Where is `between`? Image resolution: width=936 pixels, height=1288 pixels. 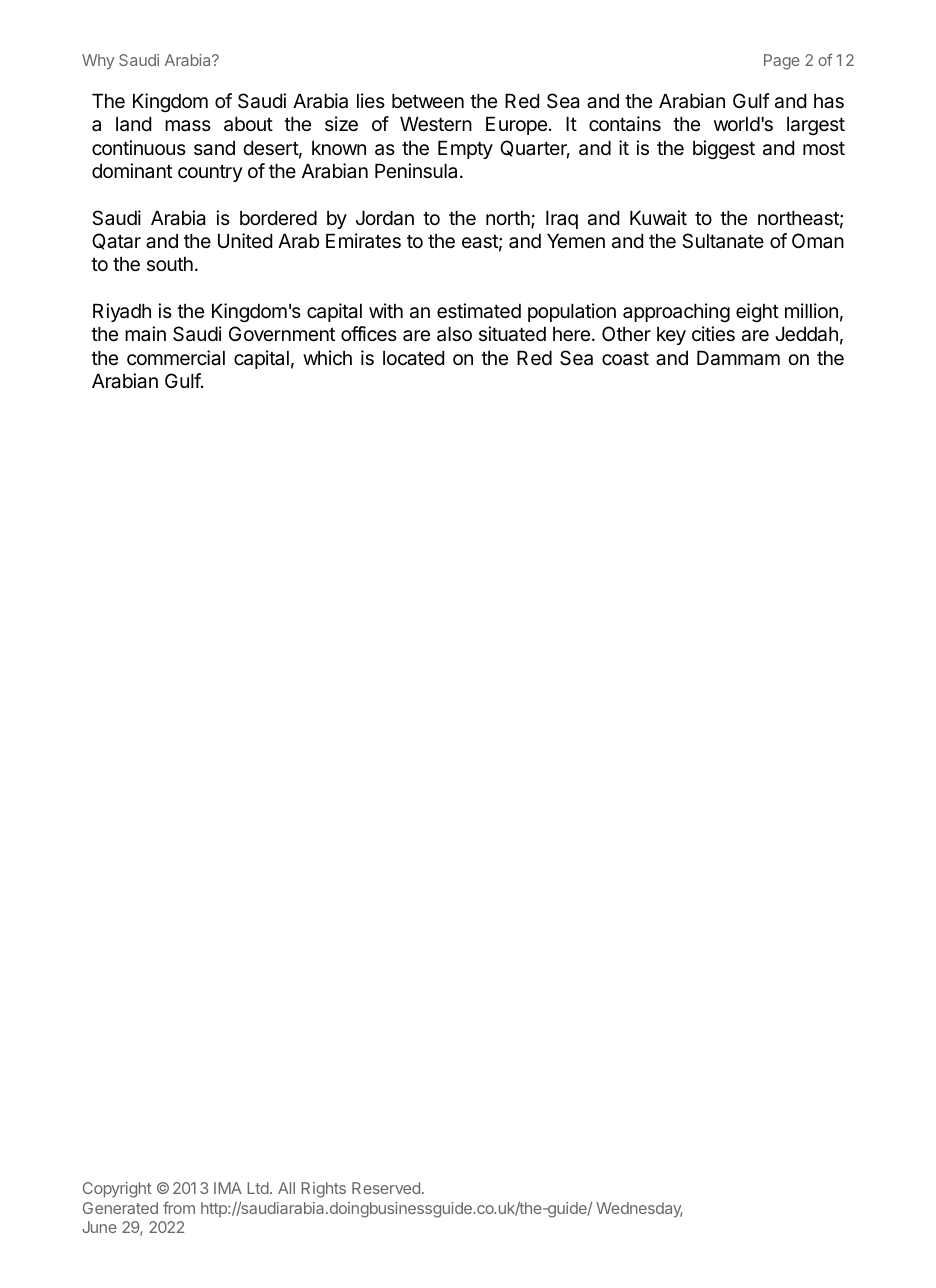 between is located at coordinates (428, 101).
